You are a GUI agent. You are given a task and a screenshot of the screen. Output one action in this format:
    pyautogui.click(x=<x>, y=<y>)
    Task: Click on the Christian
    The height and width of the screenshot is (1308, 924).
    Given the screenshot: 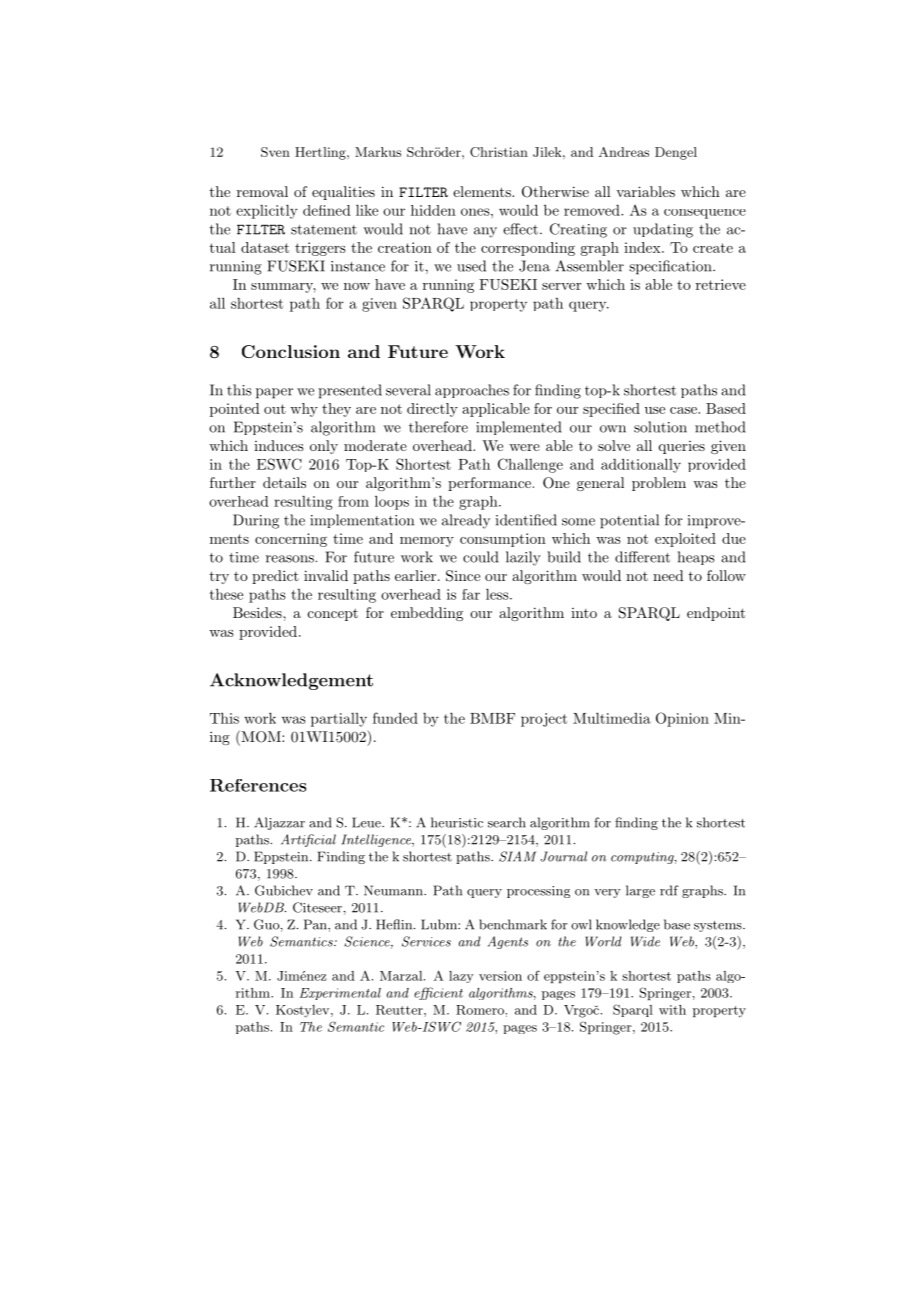 What is the action you would take?
    pyautogui.click(x=499, y=152)
